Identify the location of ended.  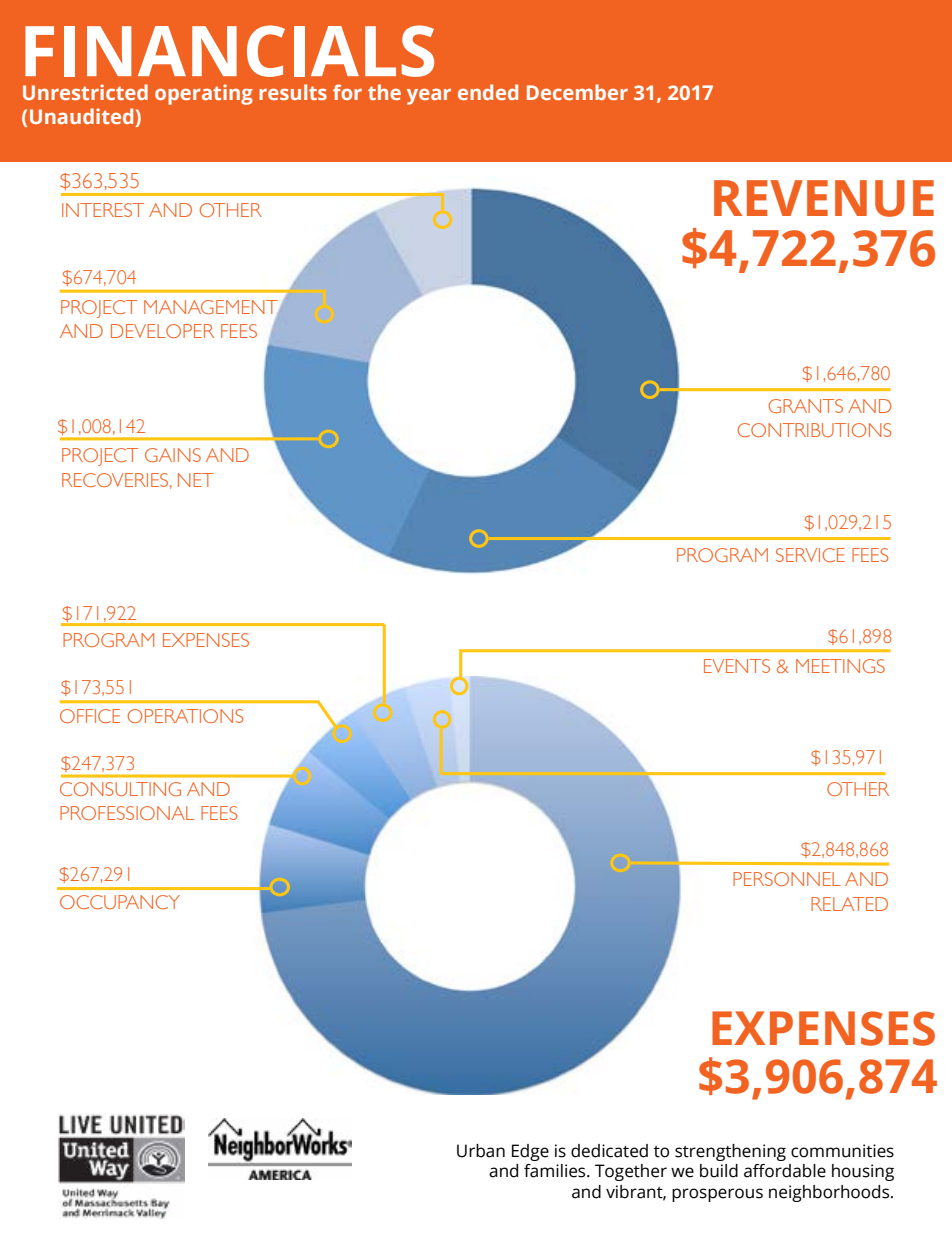
(488, 92).
